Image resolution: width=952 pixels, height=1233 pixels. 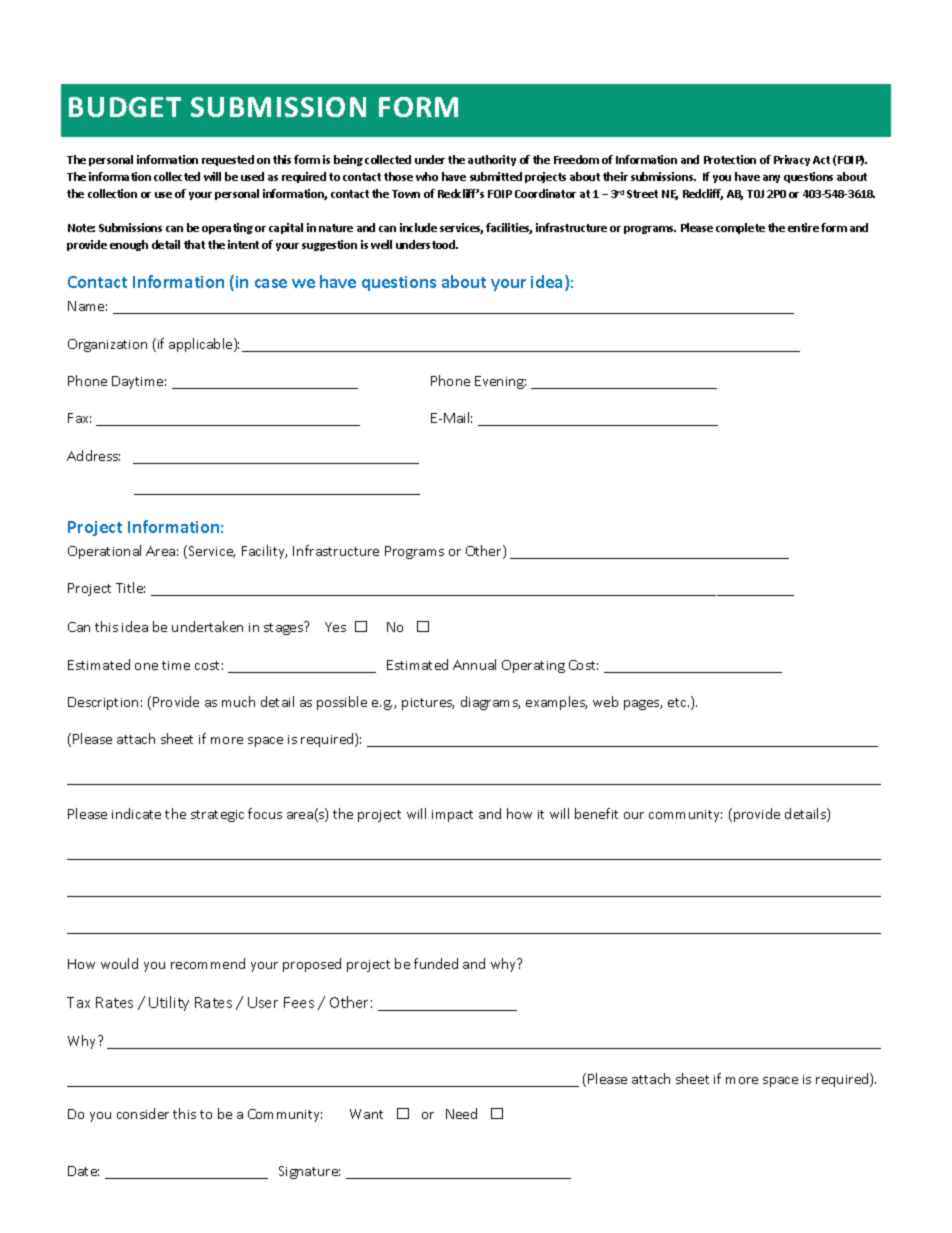 I want to click on indicate, so click(x=136, y=813).
